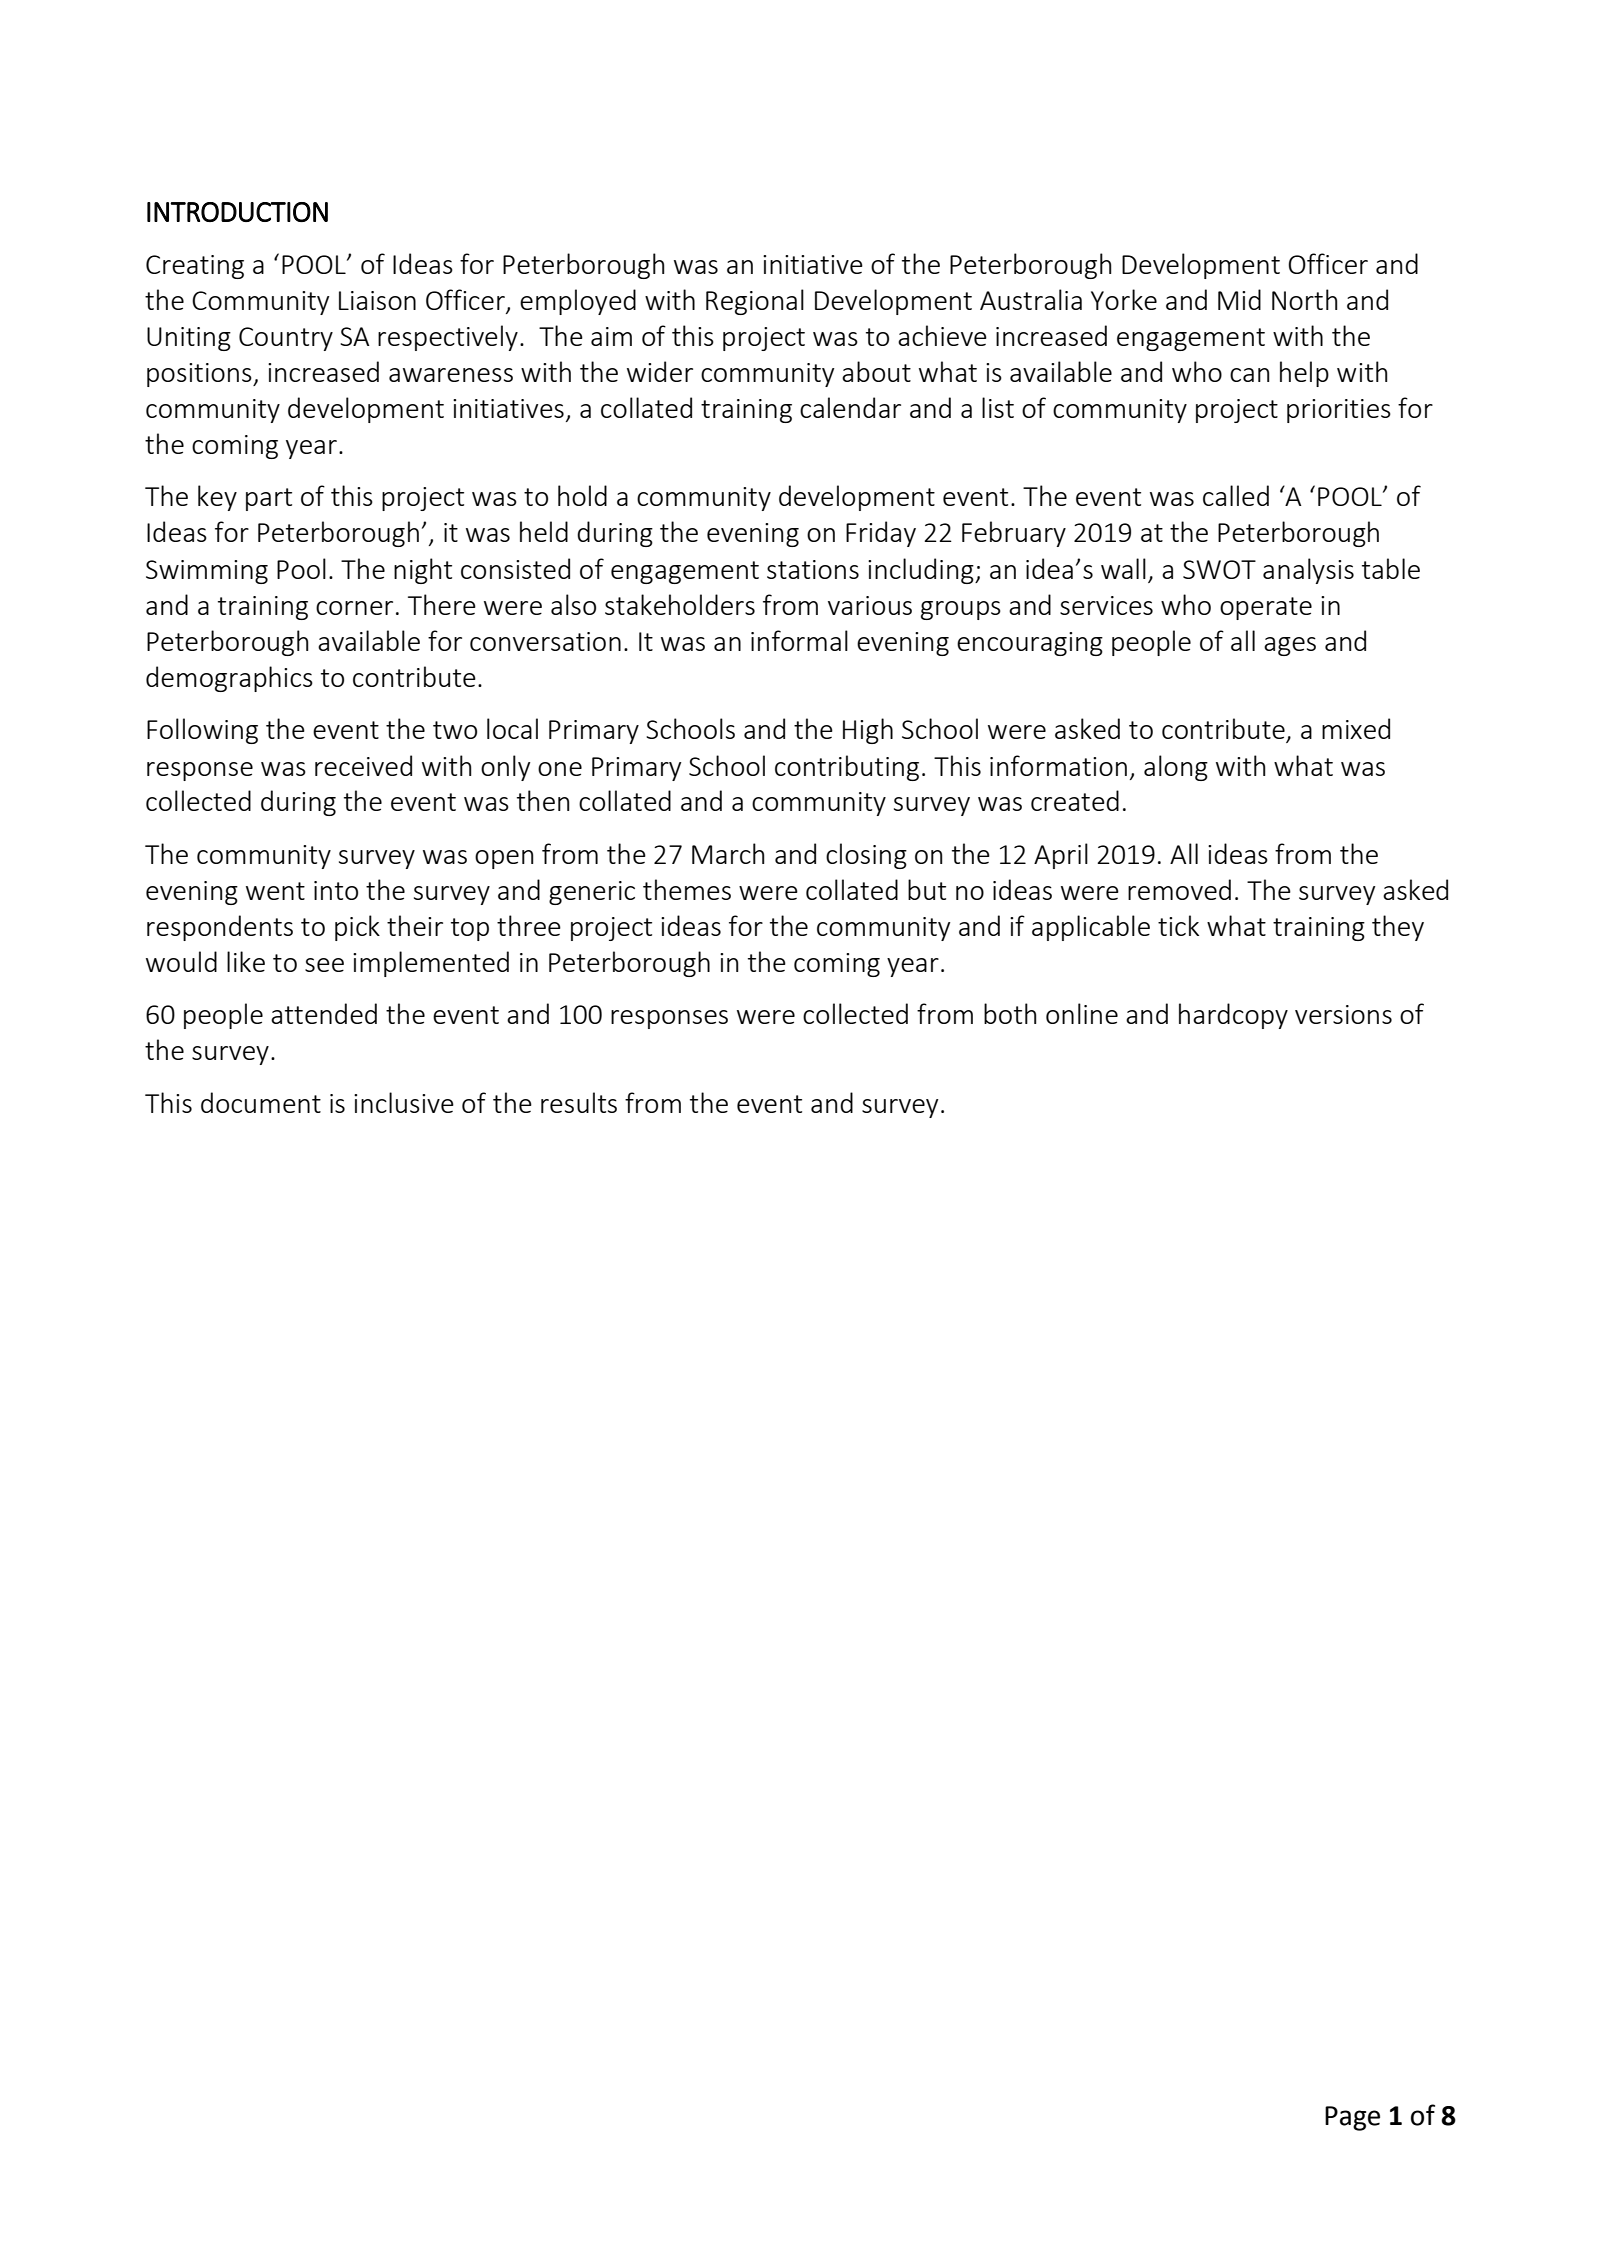  Describe the element at coordinates (324, 965) in the document. I see `see` at that location.
